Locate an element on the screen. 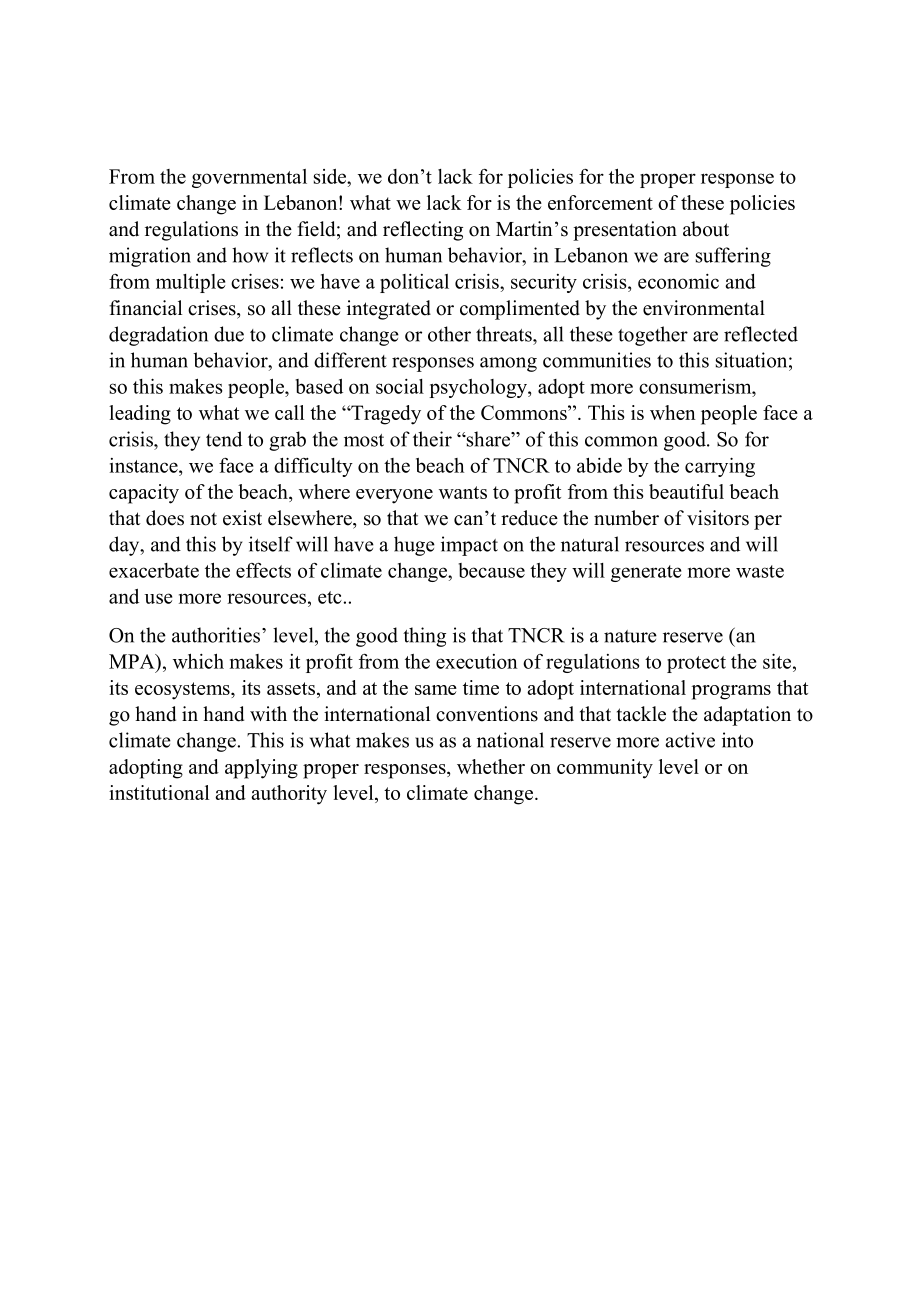 This screenshot has width=924, height=1308. whether is located at coordinates (491, 766).
